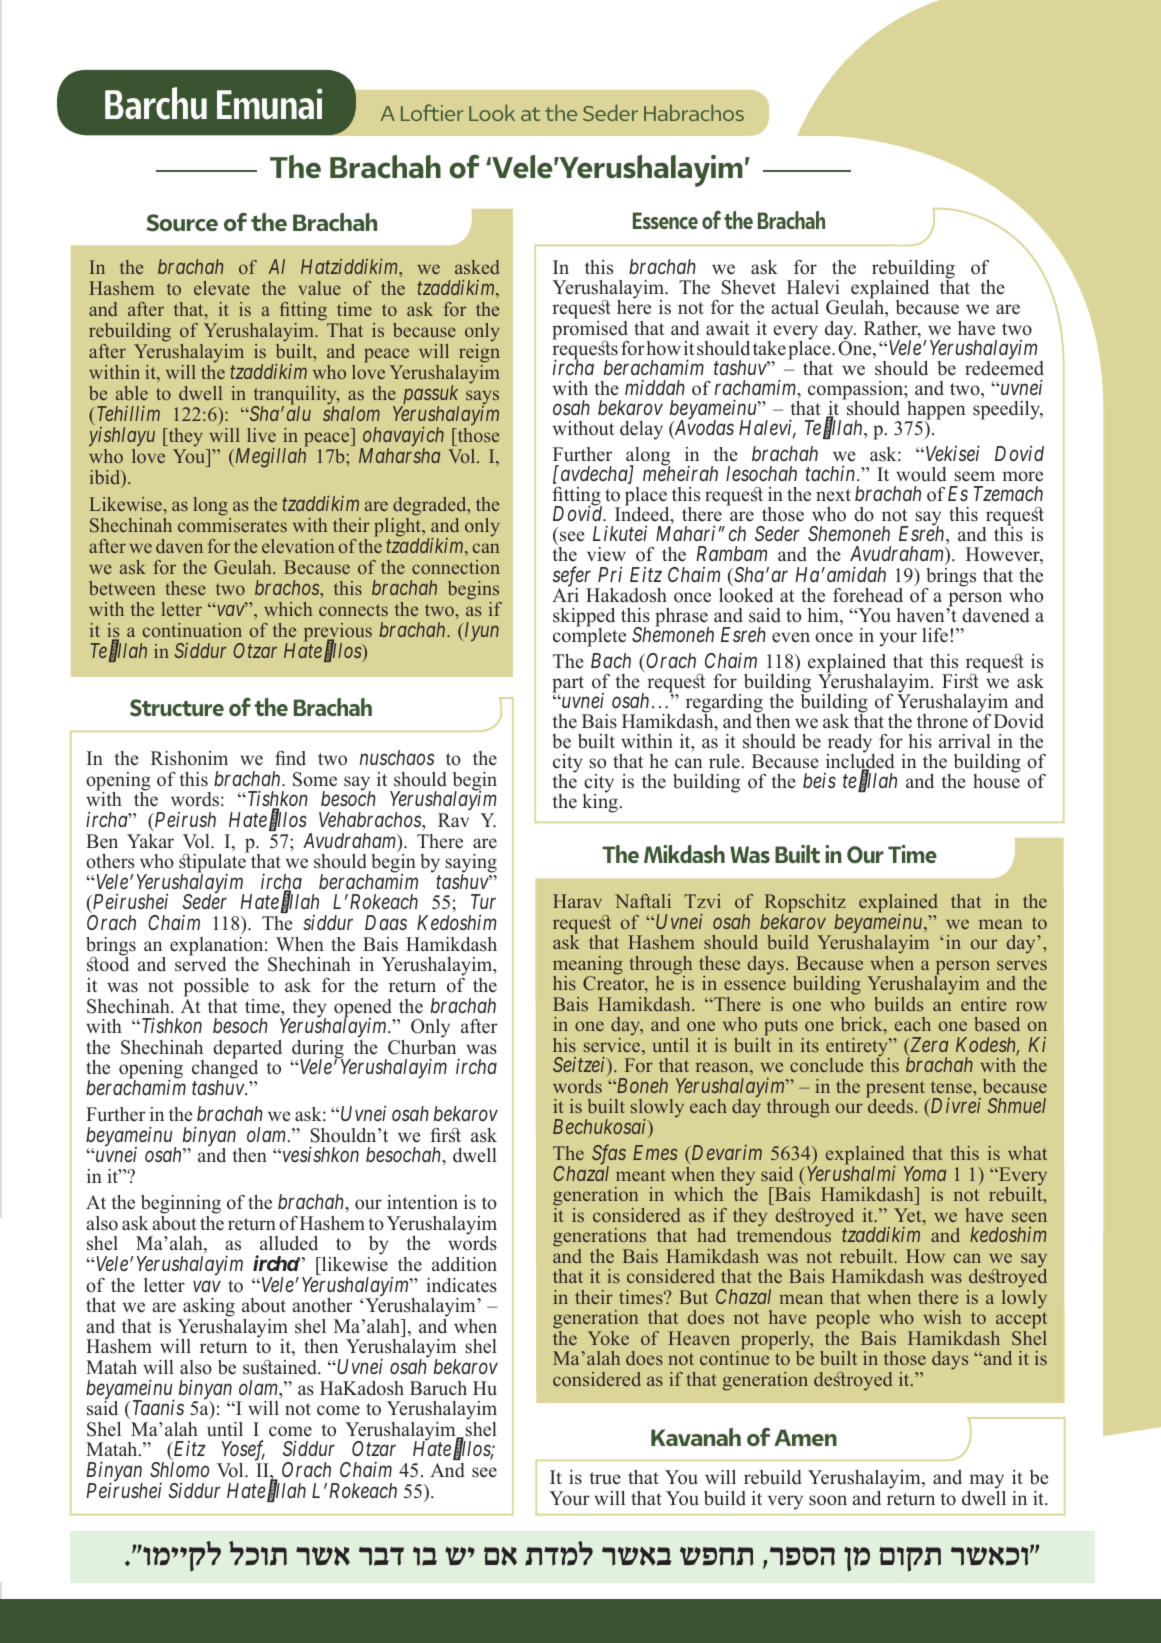 The image size is (1161, 1643). Describe the element at coordinates (605, 1478) in the document. I see `true` at that location.
